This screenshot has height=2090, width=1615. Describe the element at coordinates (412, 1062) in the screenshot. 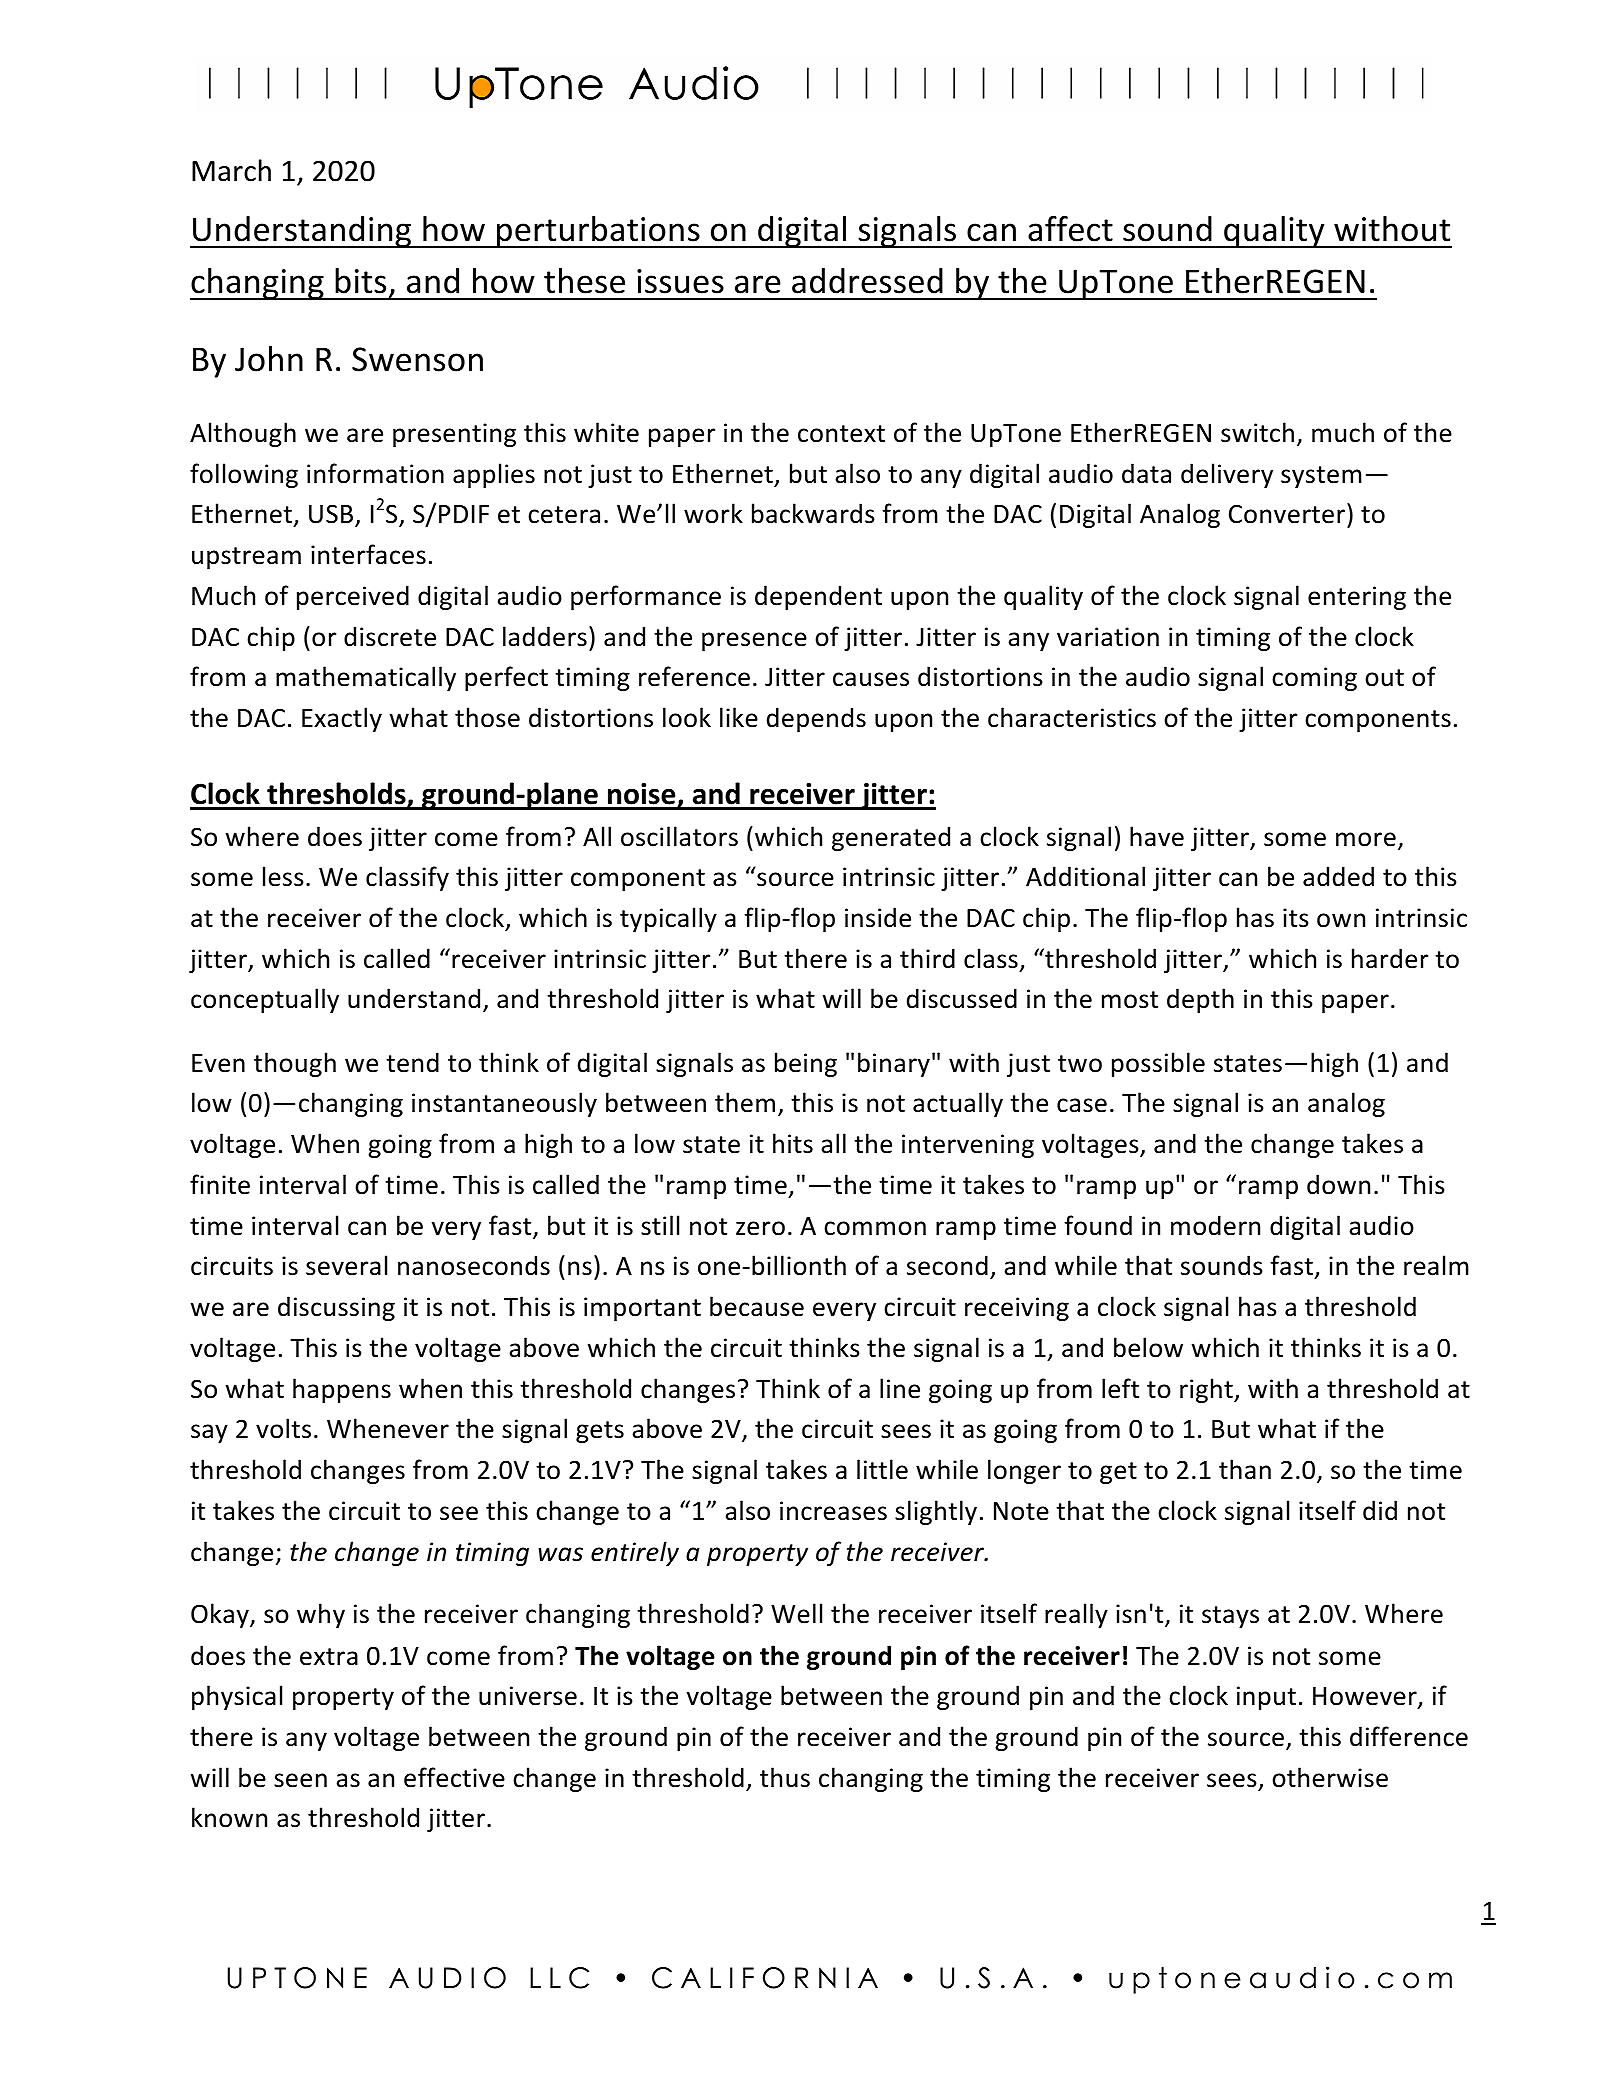

I see `tend` at that location.
